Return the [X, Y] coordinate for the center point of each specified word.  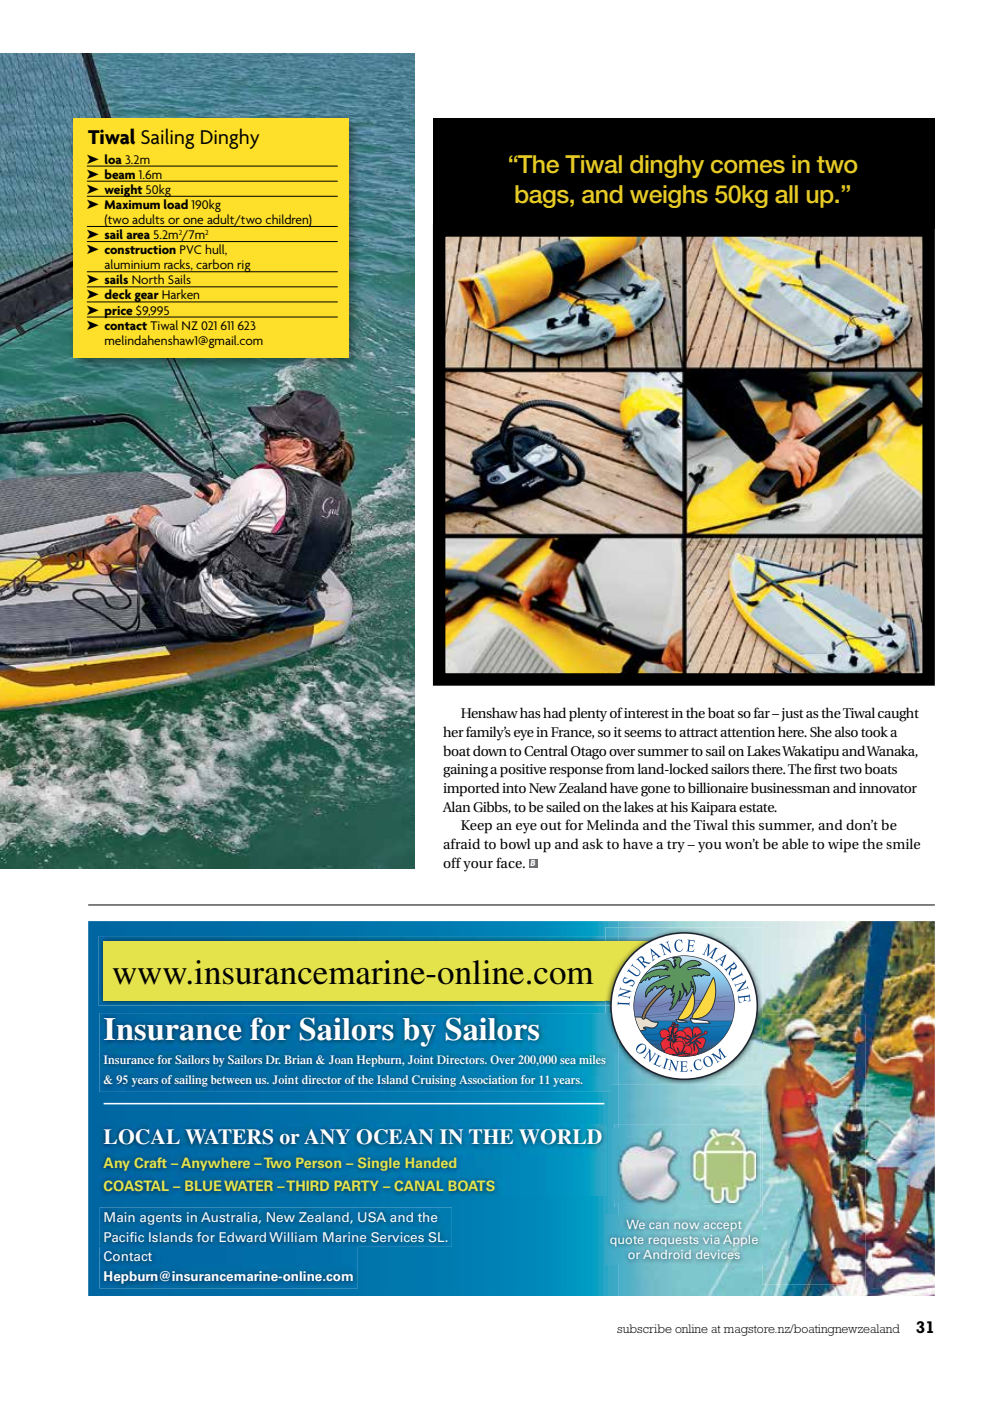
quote [626, 1241]
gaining [465, 771]
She [821, 732]
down [490, 750]
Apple [740, 1240]
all [786, 194]
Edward [242, 1237]
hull [216, 249]
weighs [669, 196]
